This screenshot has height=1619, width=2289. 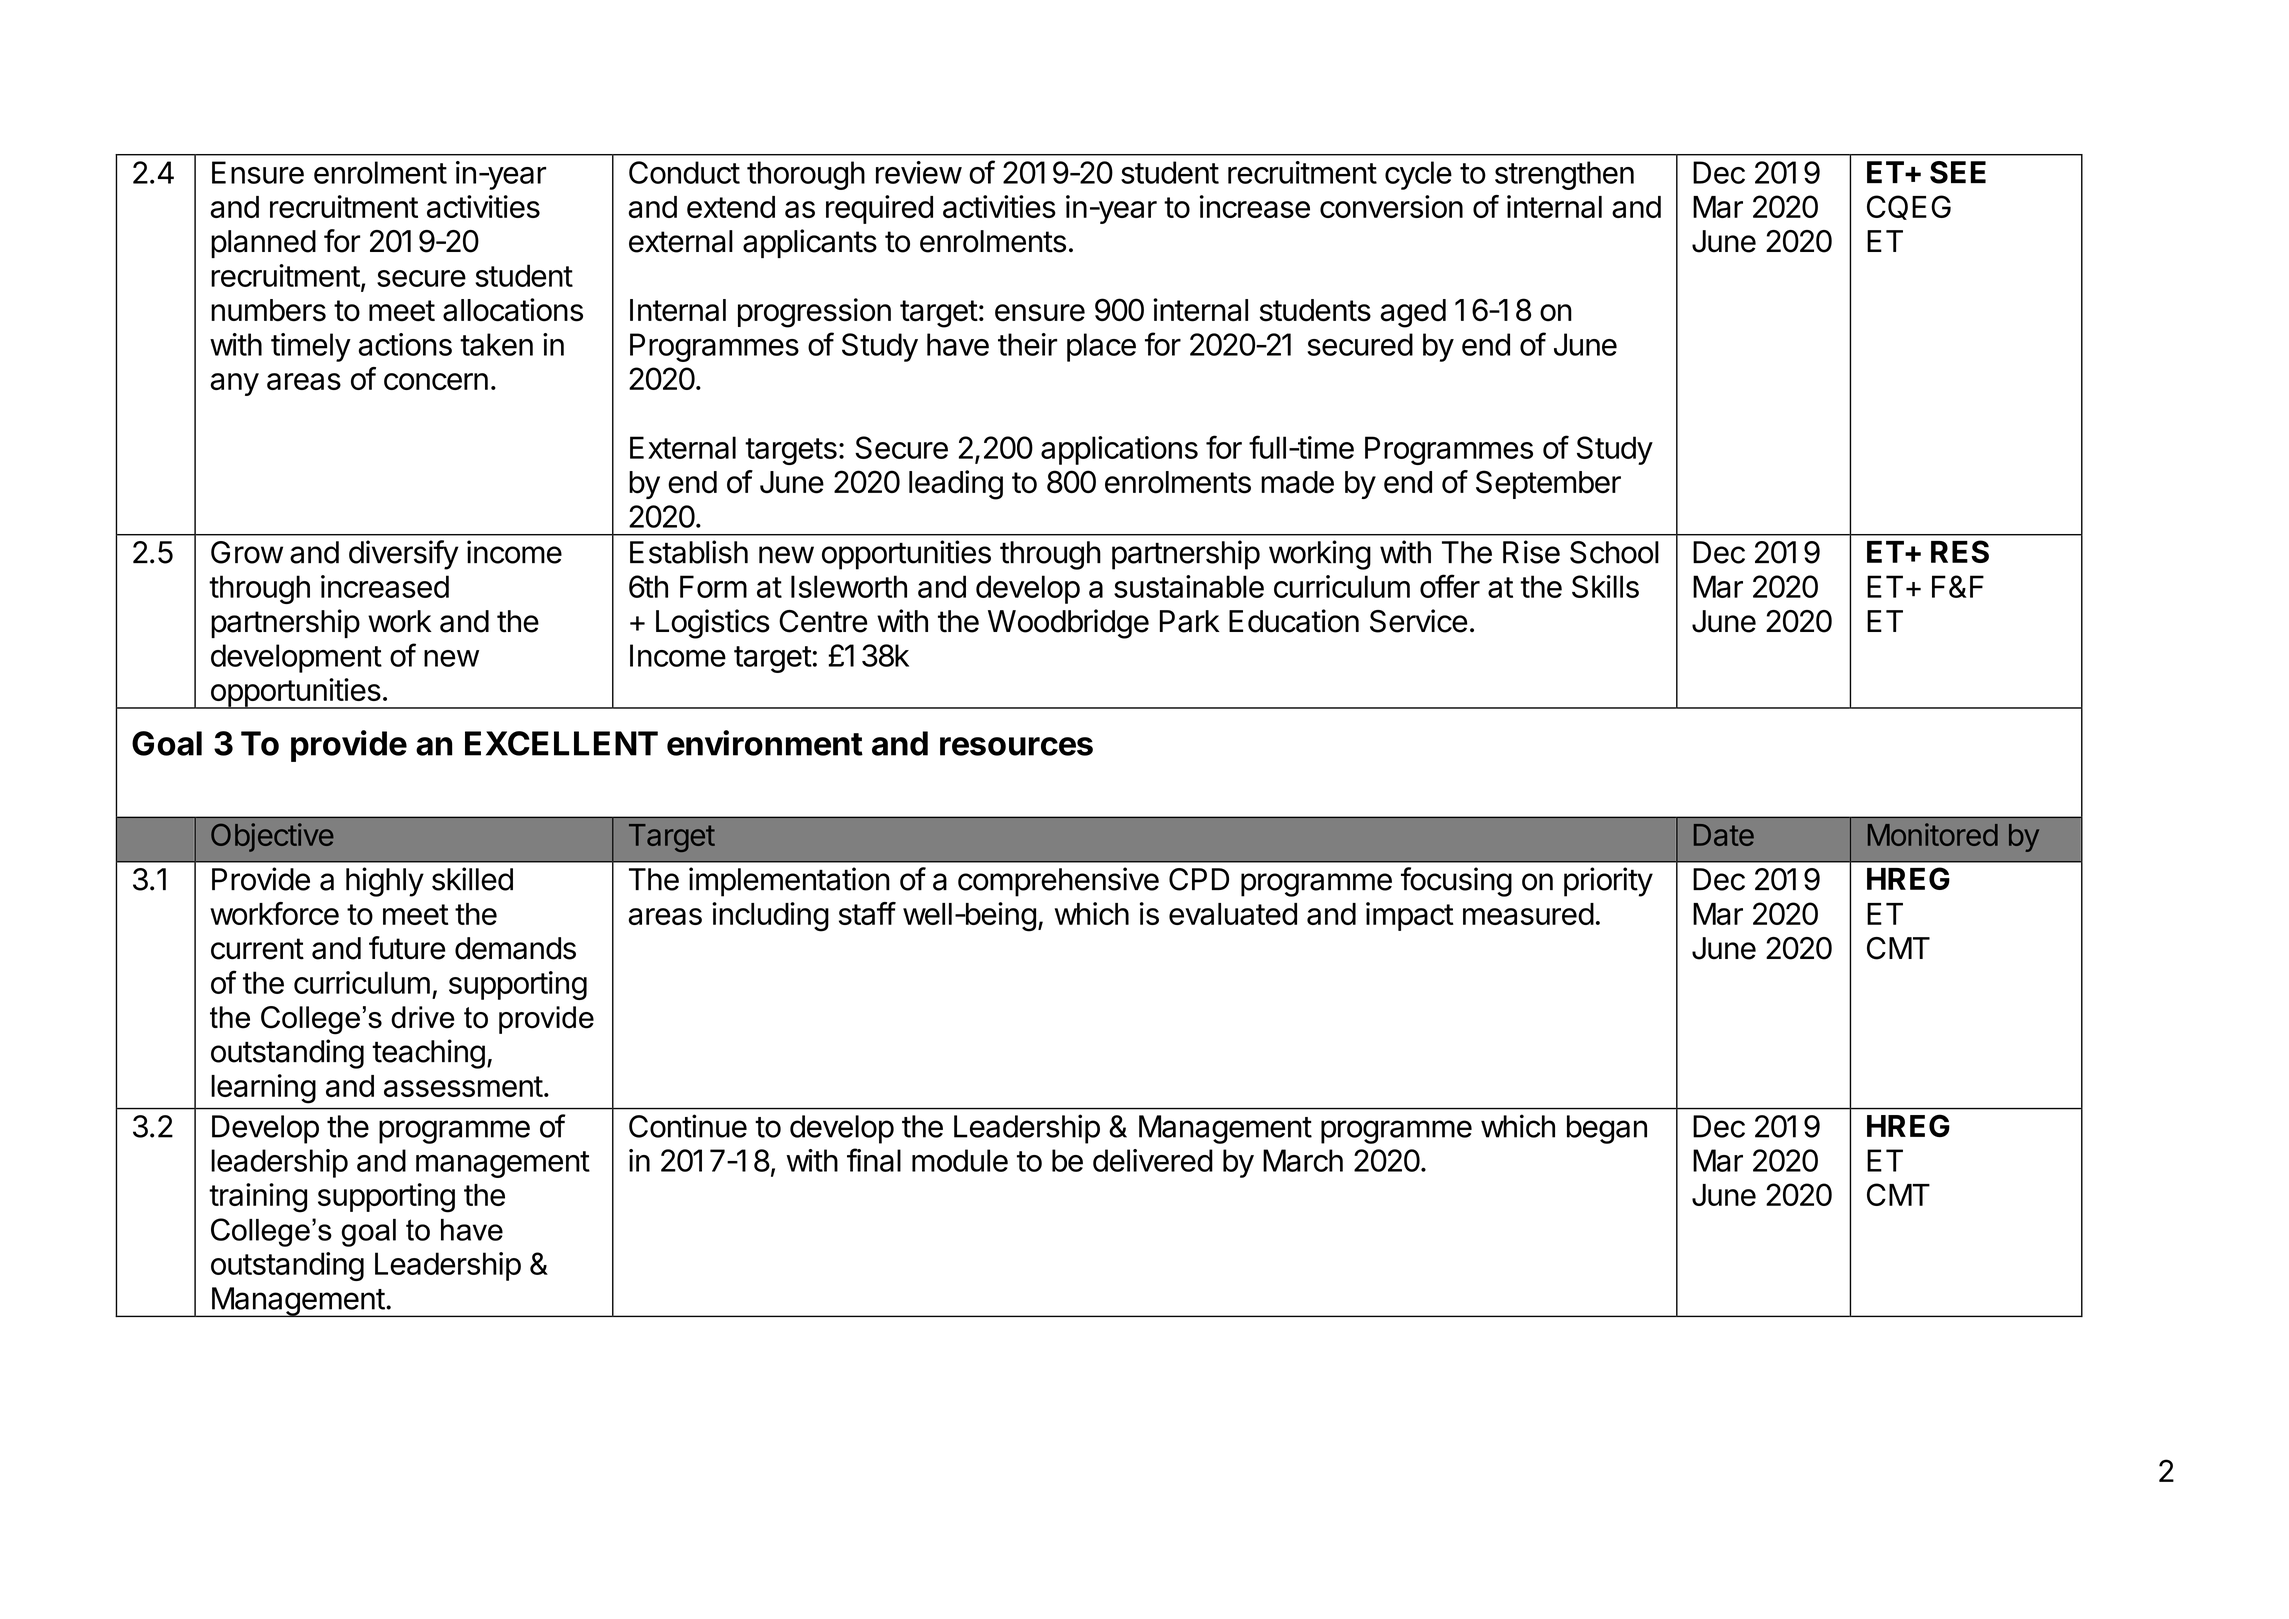 I want to click on skilled, so click(x=472, y=879).
